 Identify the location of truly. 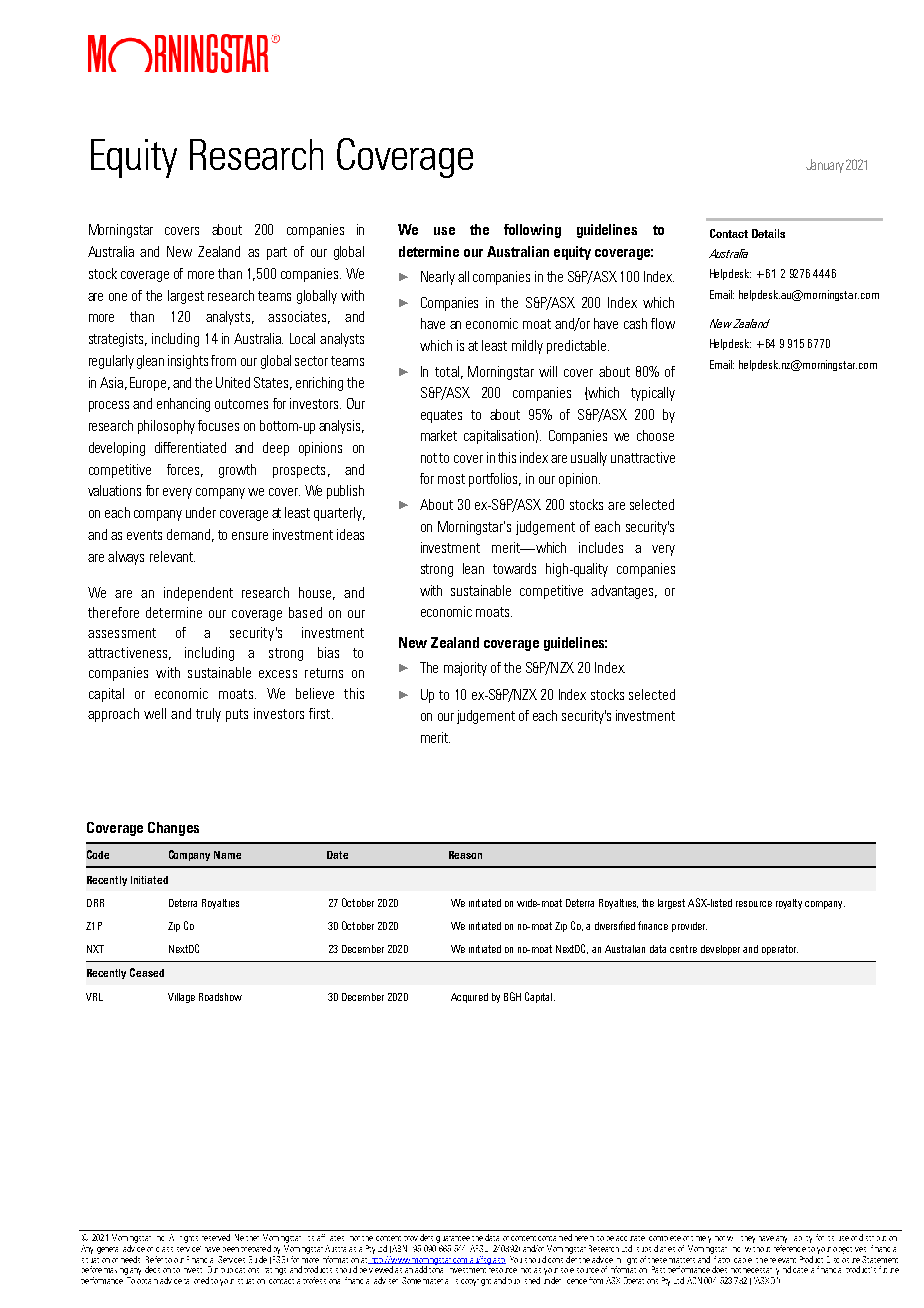
(208, 715).
